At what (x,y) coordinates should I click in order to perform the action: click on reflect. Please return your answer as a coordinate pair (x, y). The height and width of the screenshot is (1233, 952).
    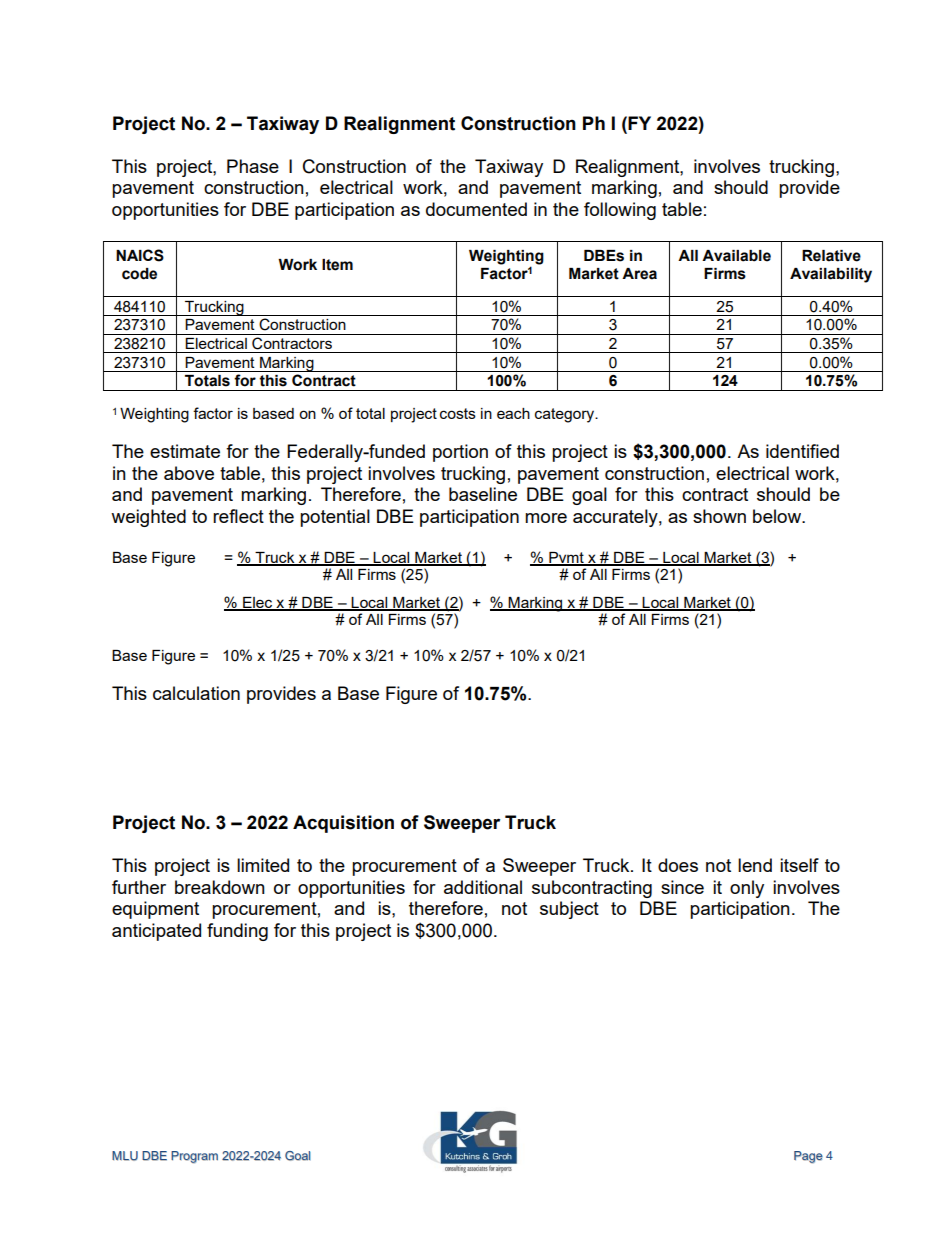
    Looking at the image, I should click on (238, 516).
